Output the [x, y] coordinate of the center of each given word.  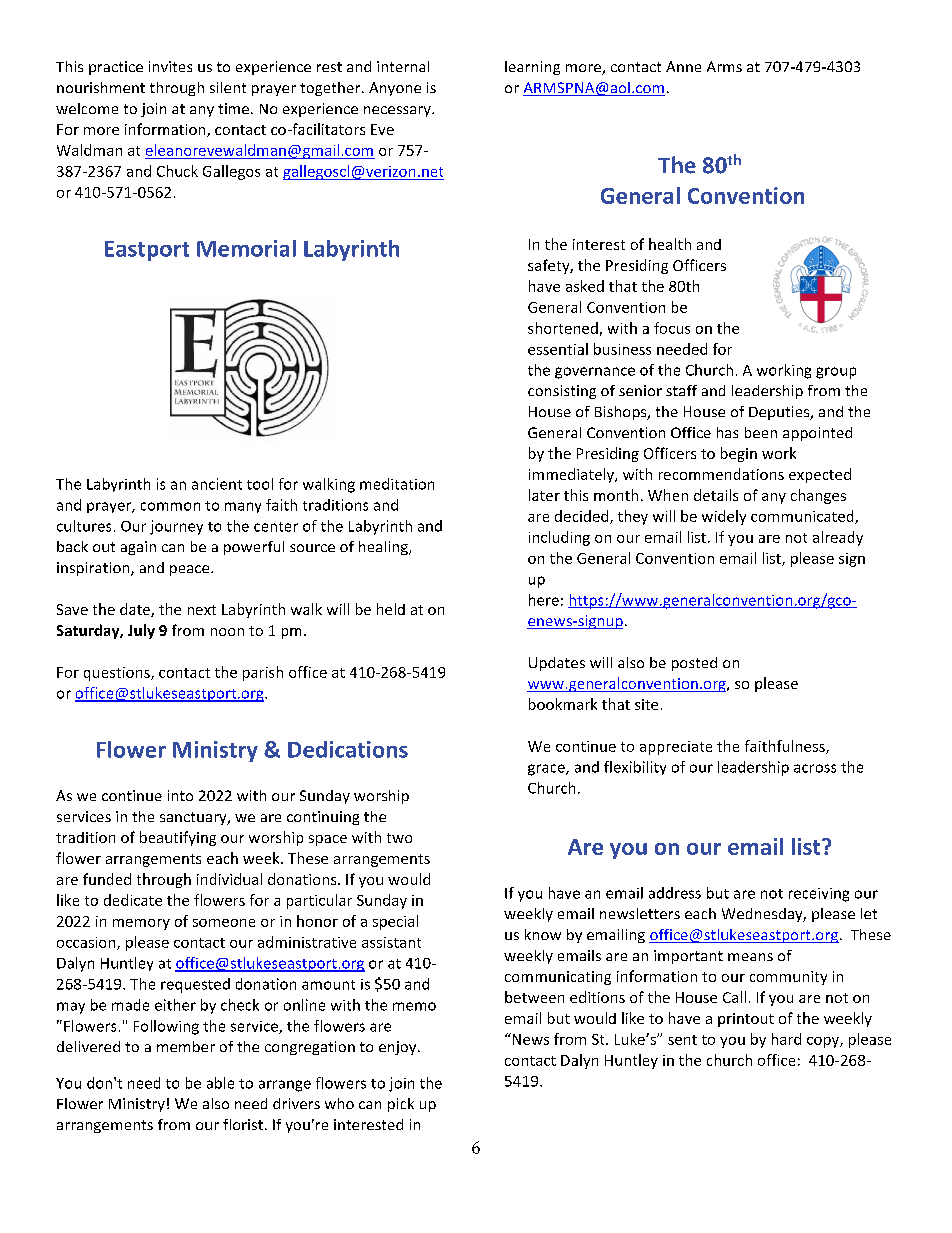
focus [672, 328]
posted [694, 664]
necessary [398, 111]
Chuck [177, 171]
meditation [397, 484]
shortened [563, 328]
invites [170, 66]
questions [118, 674]
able [220, 1083]
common [170, 506]
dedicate [133, 900]
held [391, 609]
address [675, 893]
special [395, 922]
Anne [683, 66]
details [716, 495]
